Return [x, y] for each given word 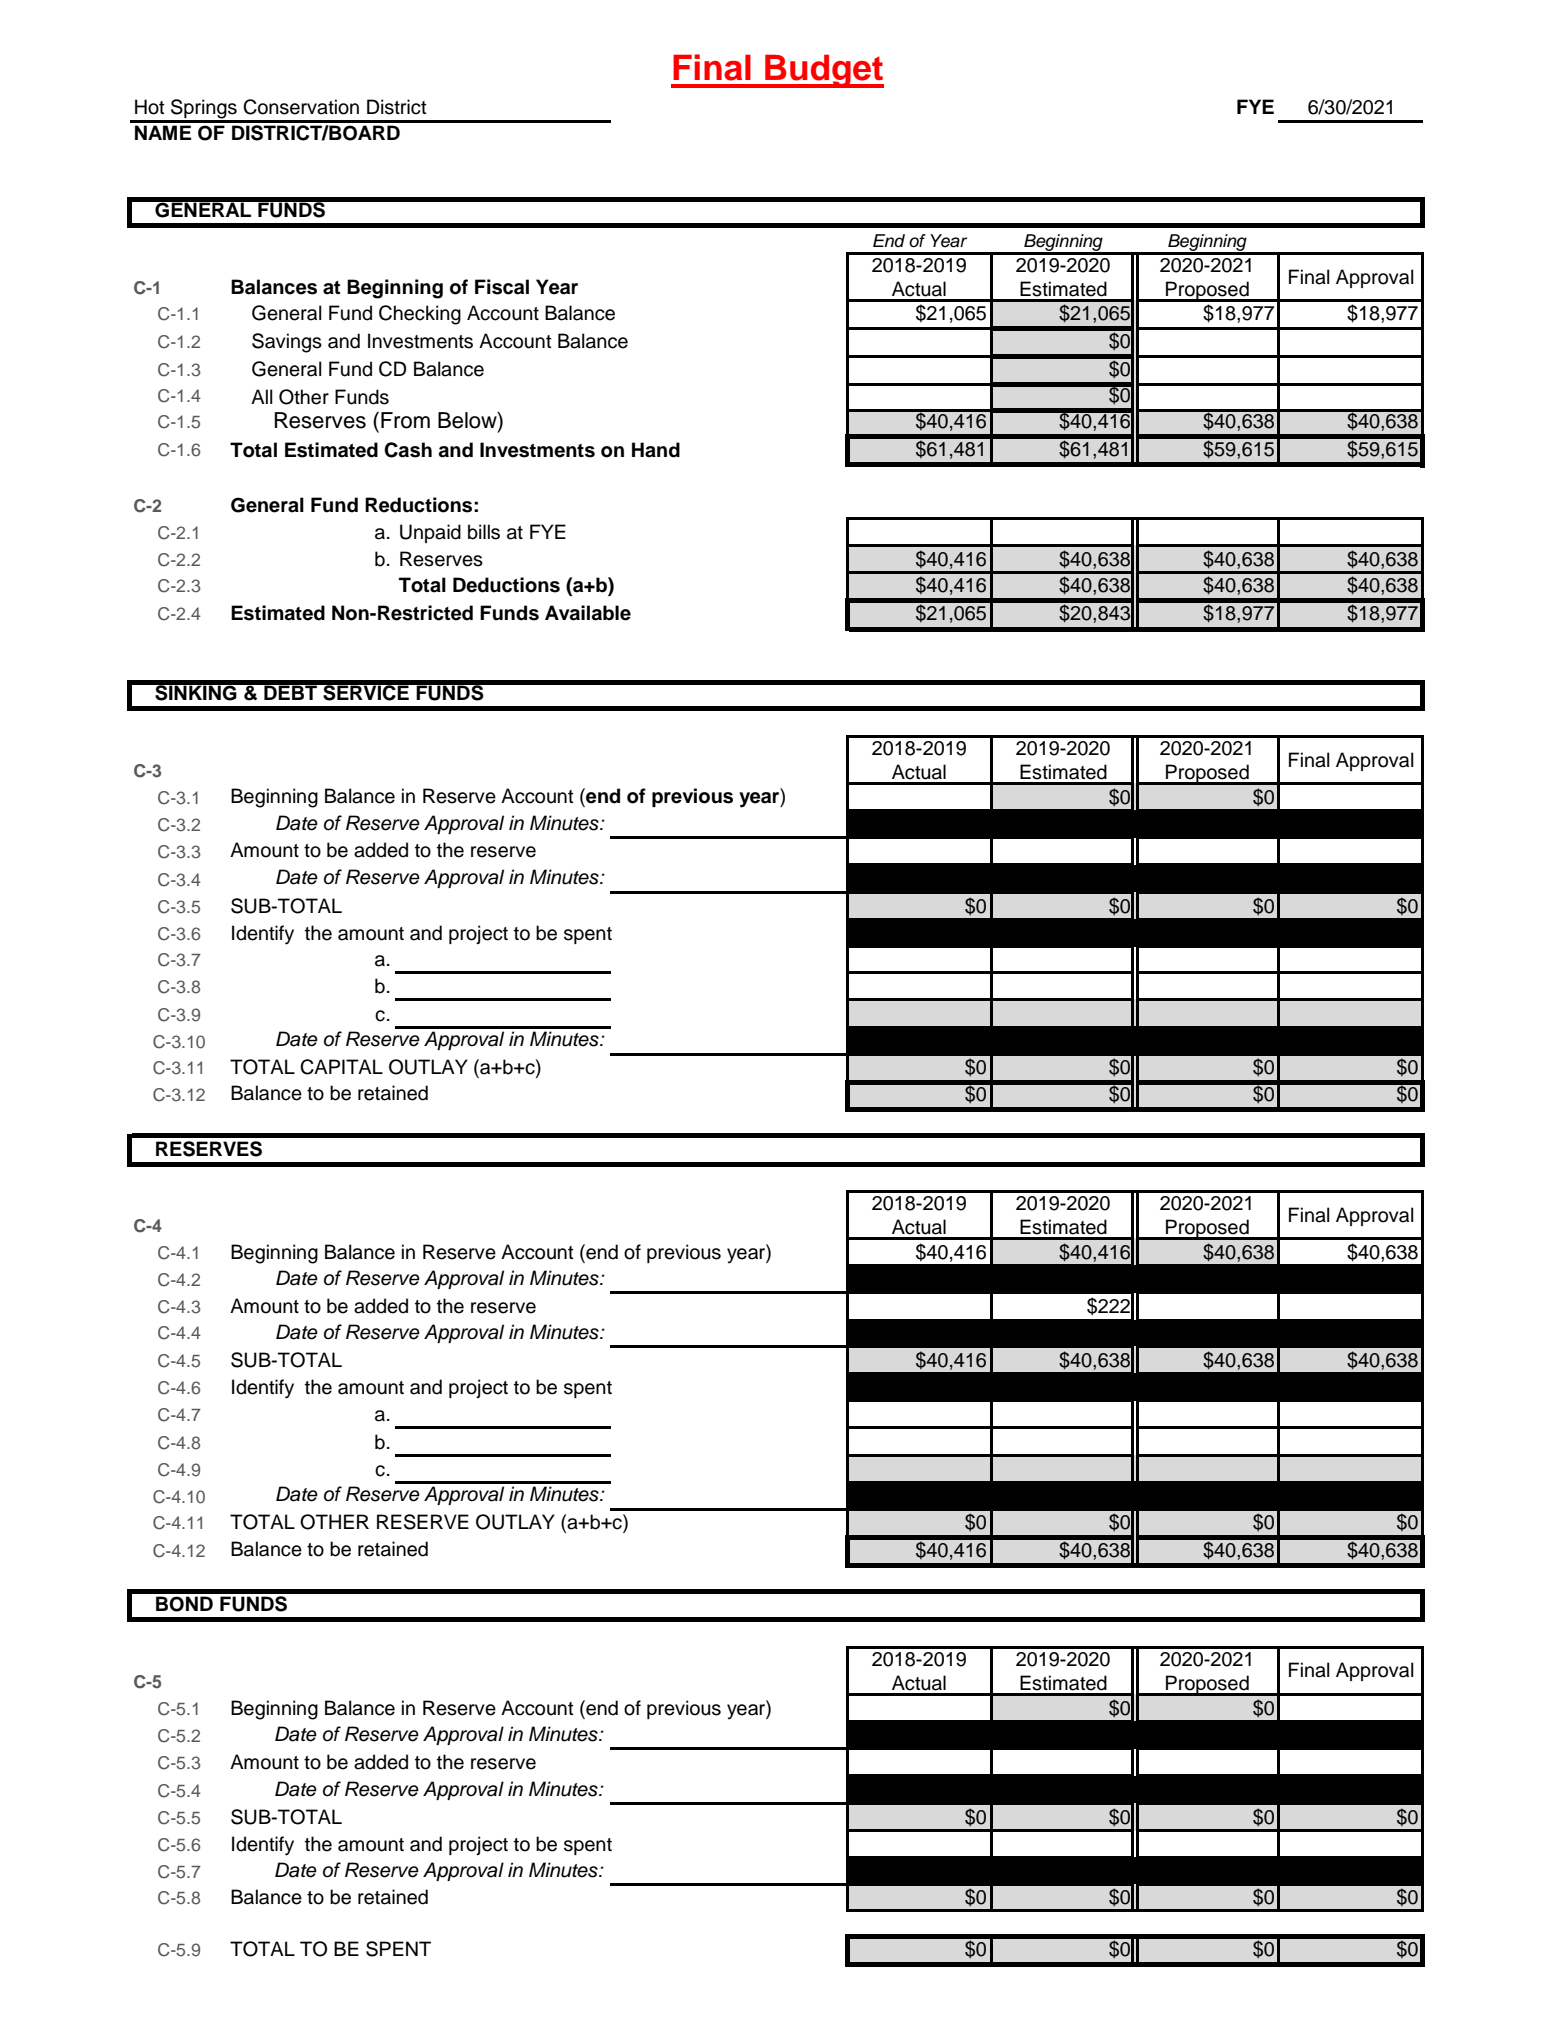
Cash [408, 450]
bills [484, 532]
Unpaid [430, 533]
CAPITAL [341, 1067]
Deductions [506, 585]
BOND [184, 1604]
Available [588, 613]
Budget [823, 71]
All [262, 396]
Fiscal [502, 287]
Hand [656, 450]
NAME [163, 132]
